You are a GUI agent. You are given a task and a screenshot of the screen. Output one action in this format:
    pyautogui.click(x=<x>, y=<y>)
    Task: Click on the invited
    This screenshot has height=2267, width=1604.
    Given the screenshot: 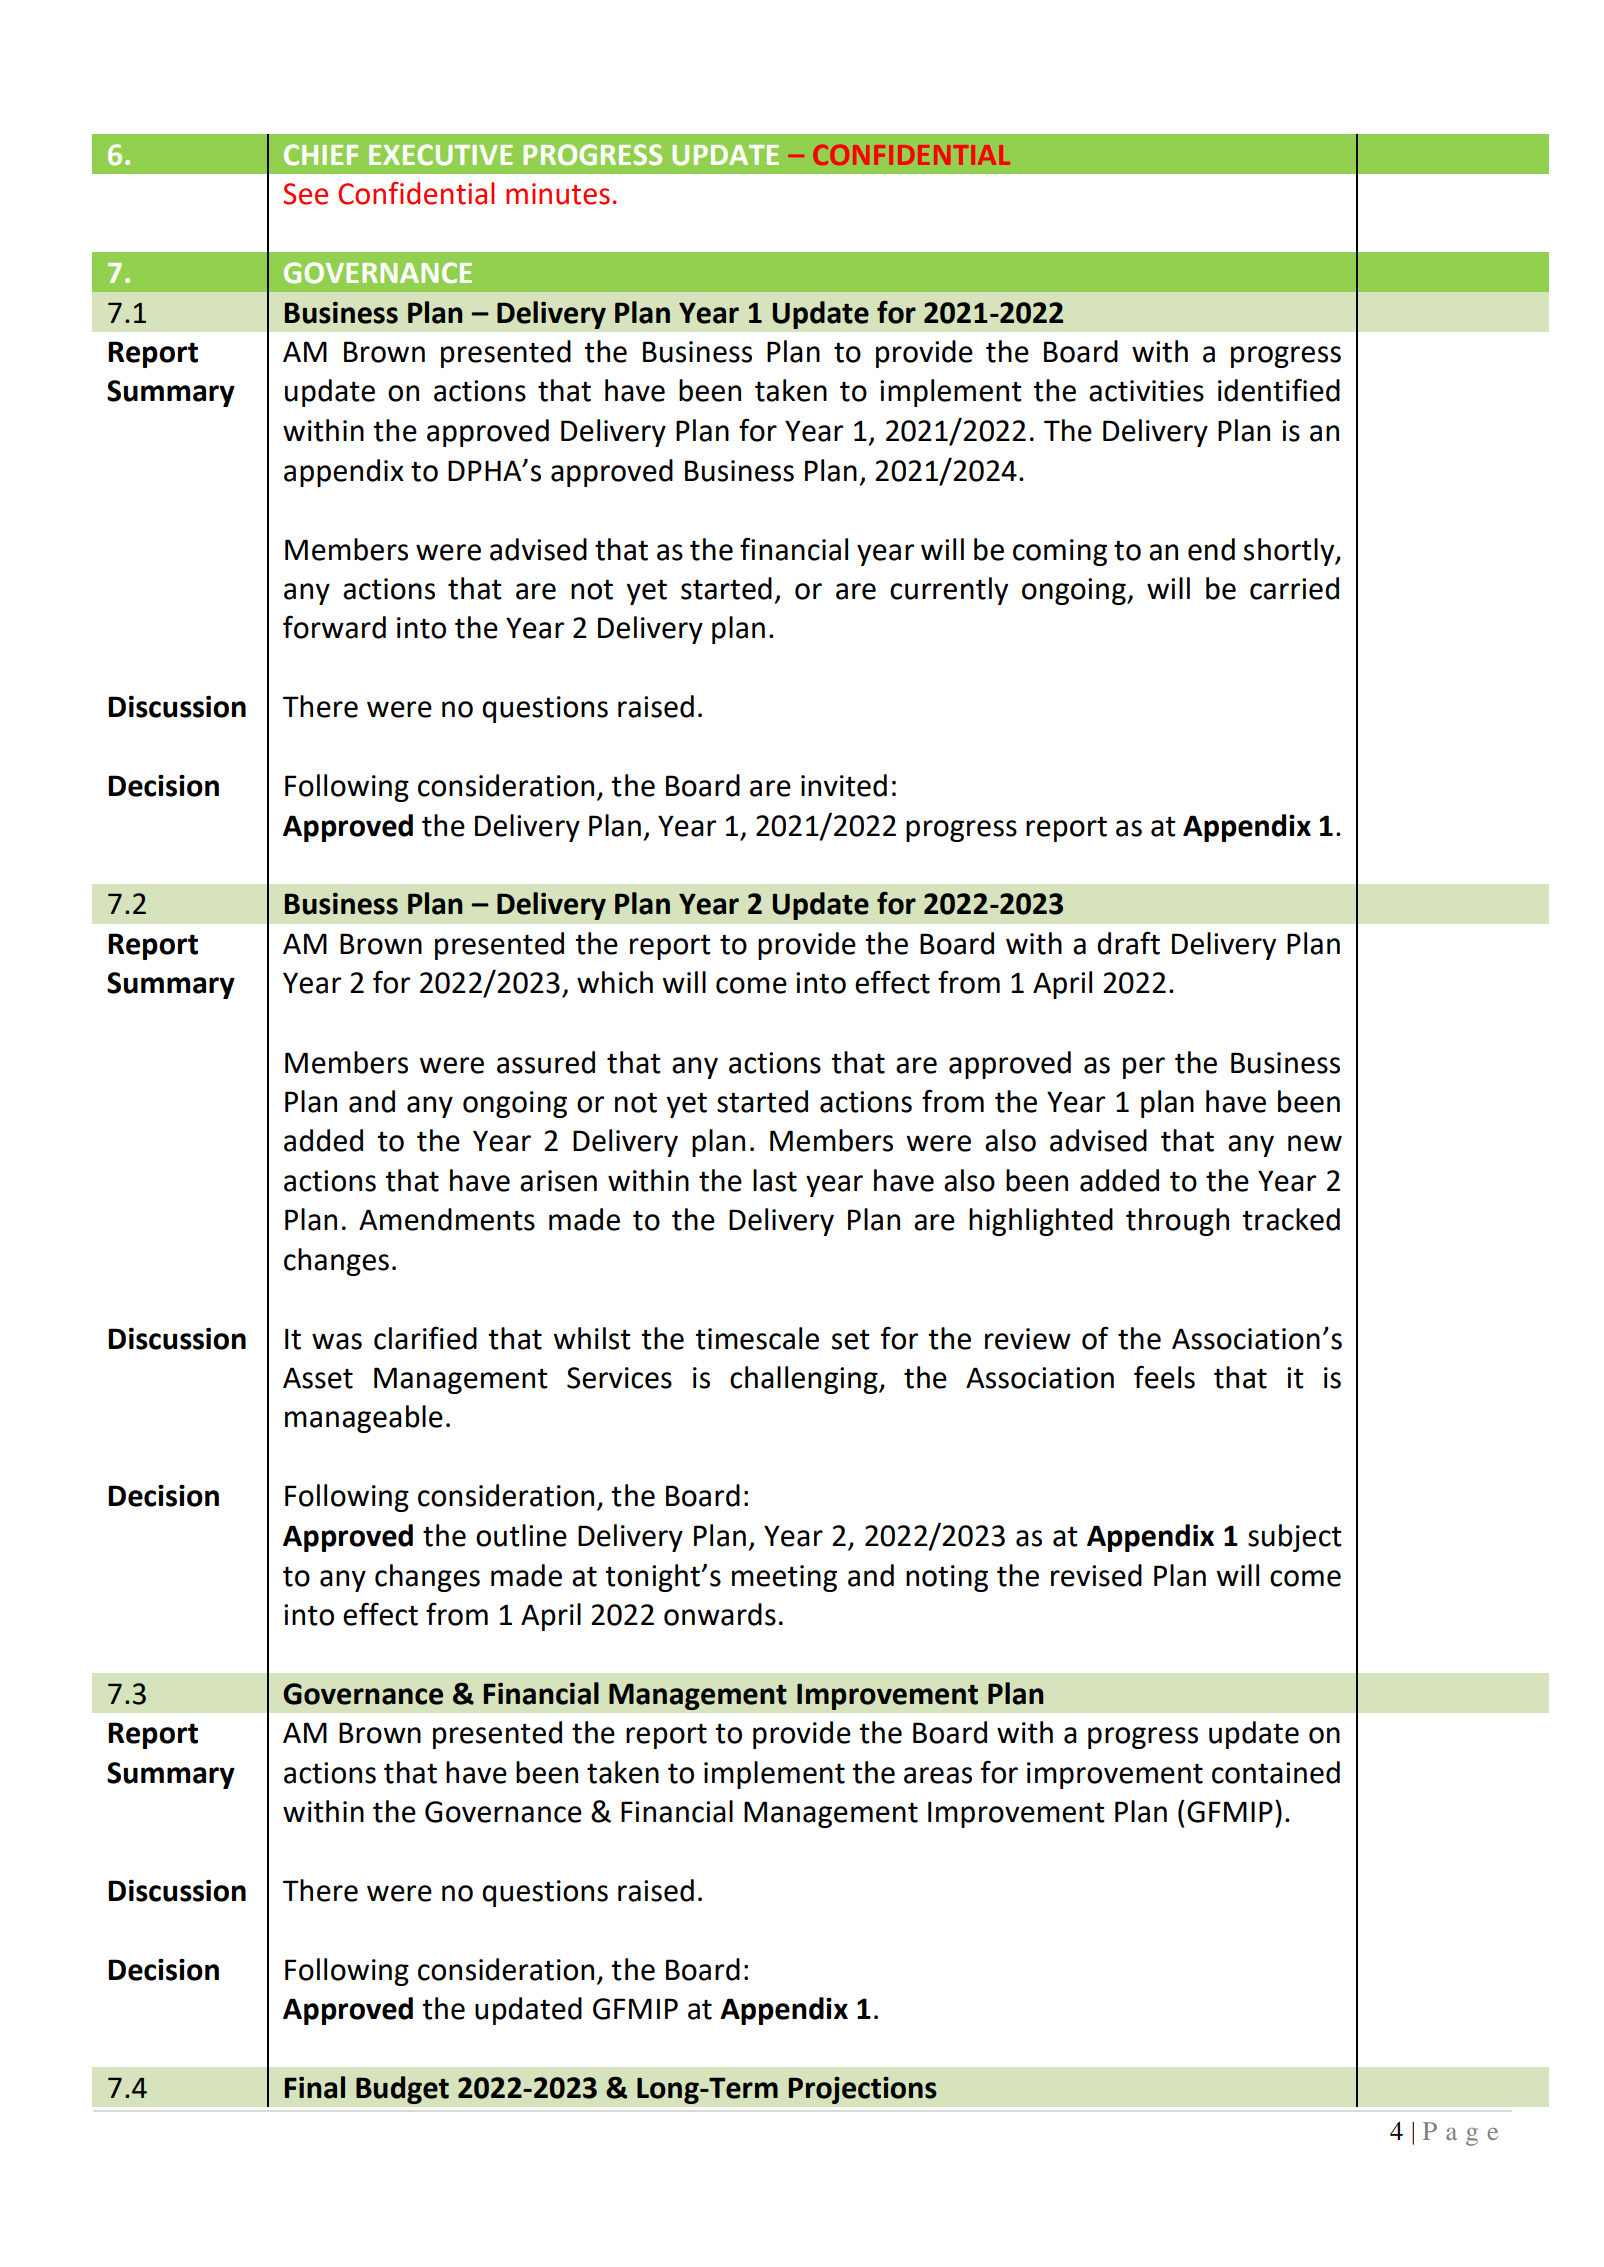 What is the action you would take?
    pyautogui.click(x=844, y=785)
